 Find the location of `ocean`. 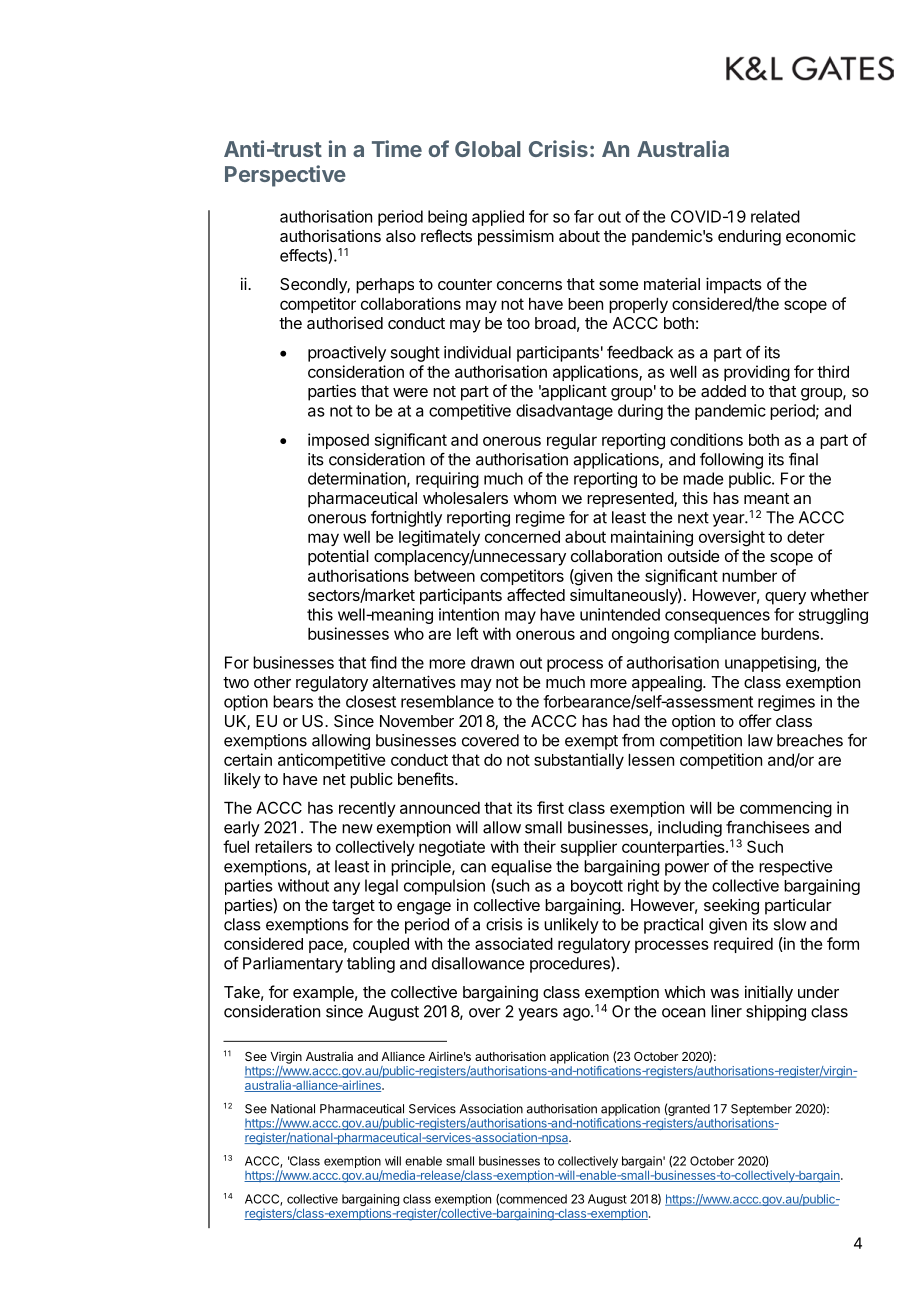

ocean is located at coordinates (683, 1013).
